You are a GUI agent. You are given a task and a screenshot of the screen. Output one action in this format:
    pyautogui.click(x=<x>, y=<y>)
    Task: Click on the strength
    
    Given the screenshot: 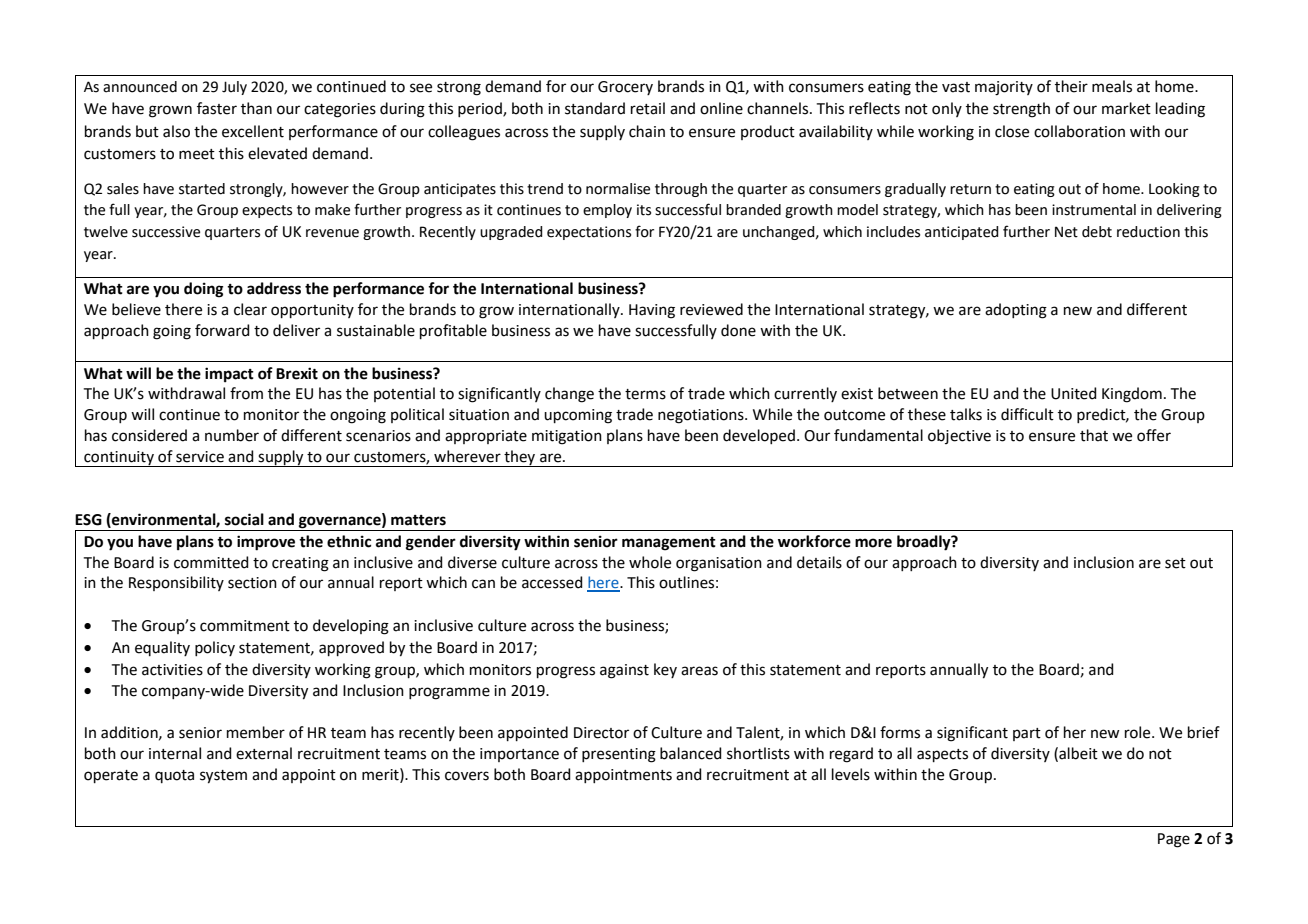 What is the action you would take?
    pyautogui.click(x=1021, y=110)
